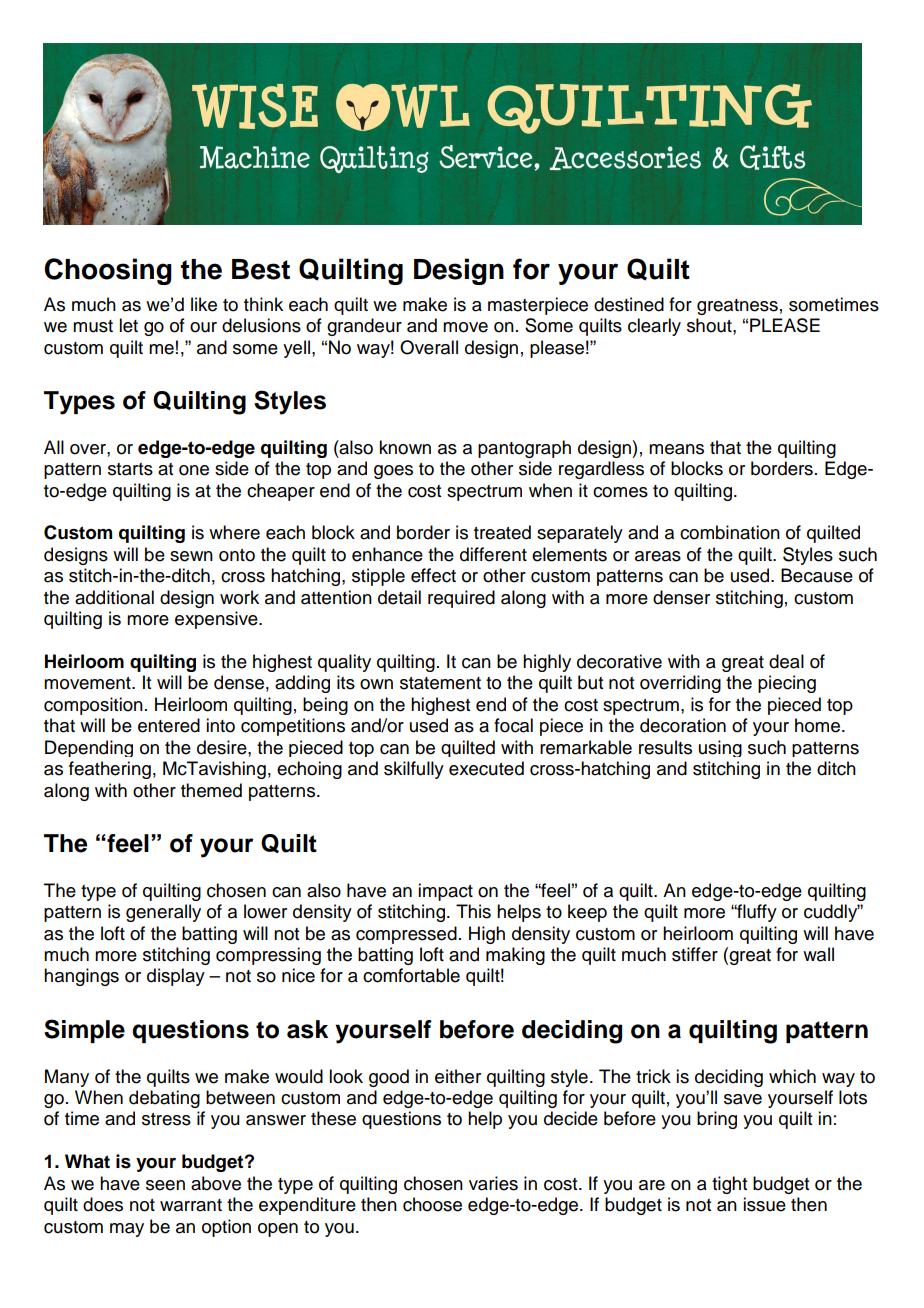 The width and height of the page is (924, 1308). I want to click on entered, so click(169, 725).
